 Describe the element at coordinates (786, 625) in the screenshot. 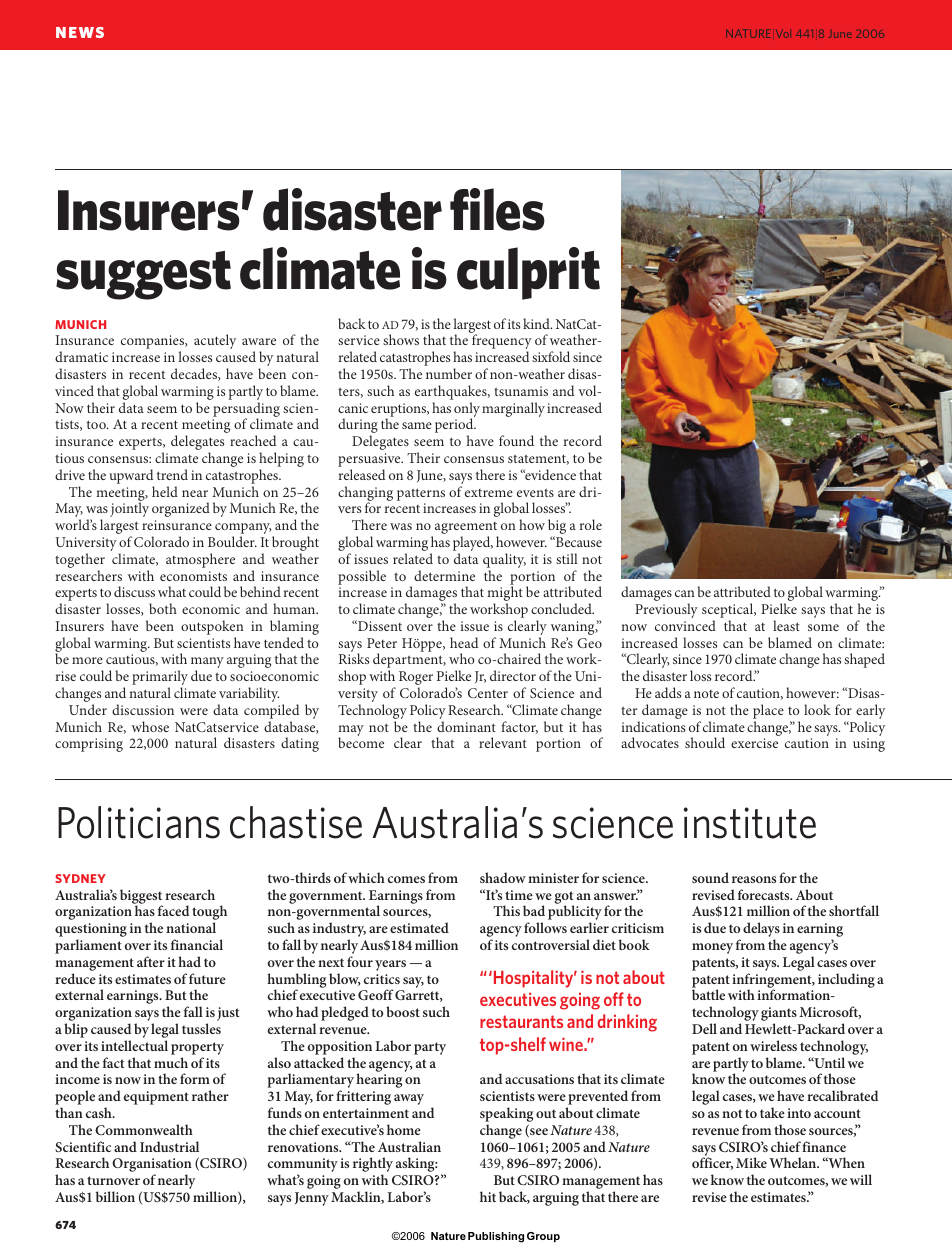

I see `least` at that location.
